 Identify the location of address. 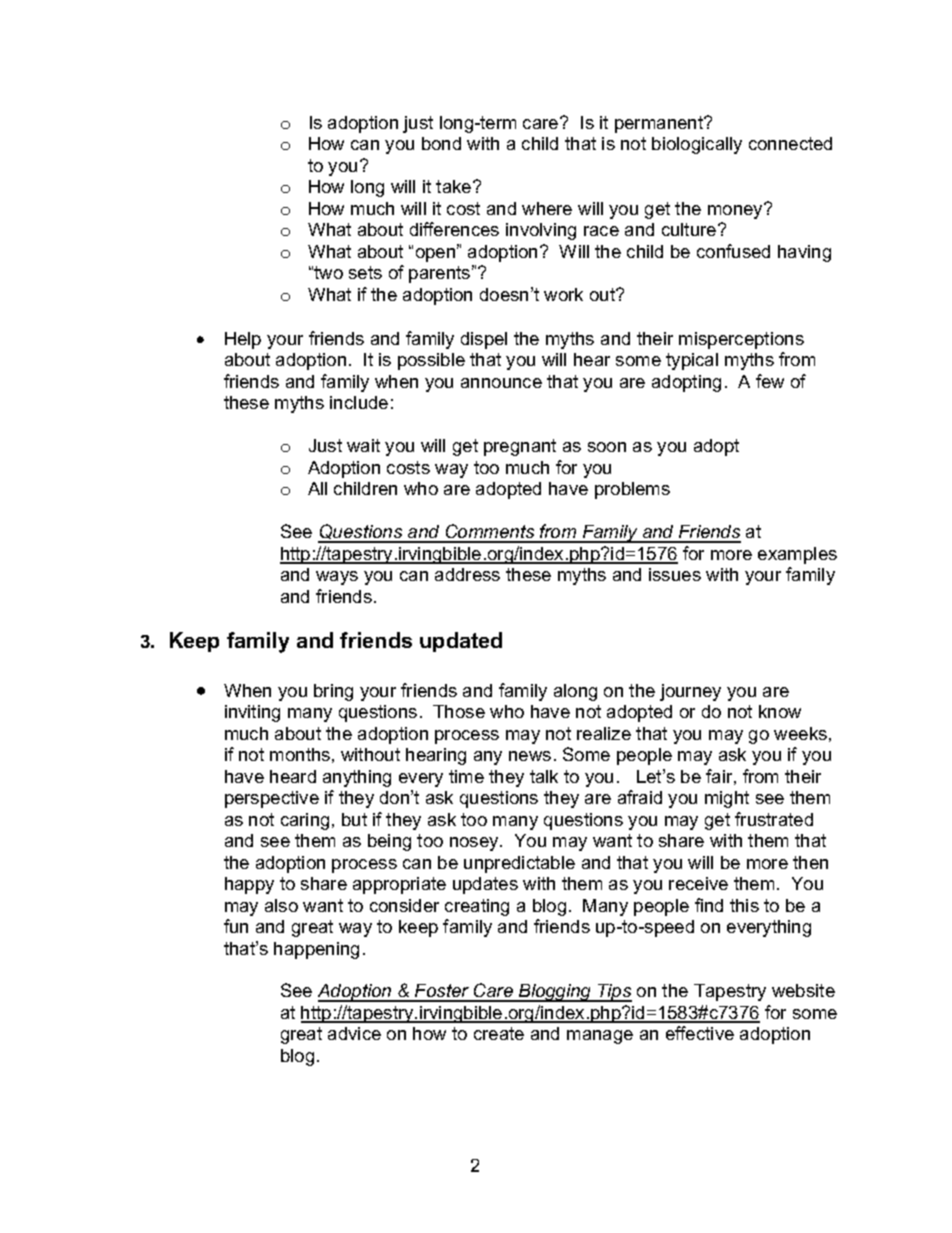
(467, 574).
